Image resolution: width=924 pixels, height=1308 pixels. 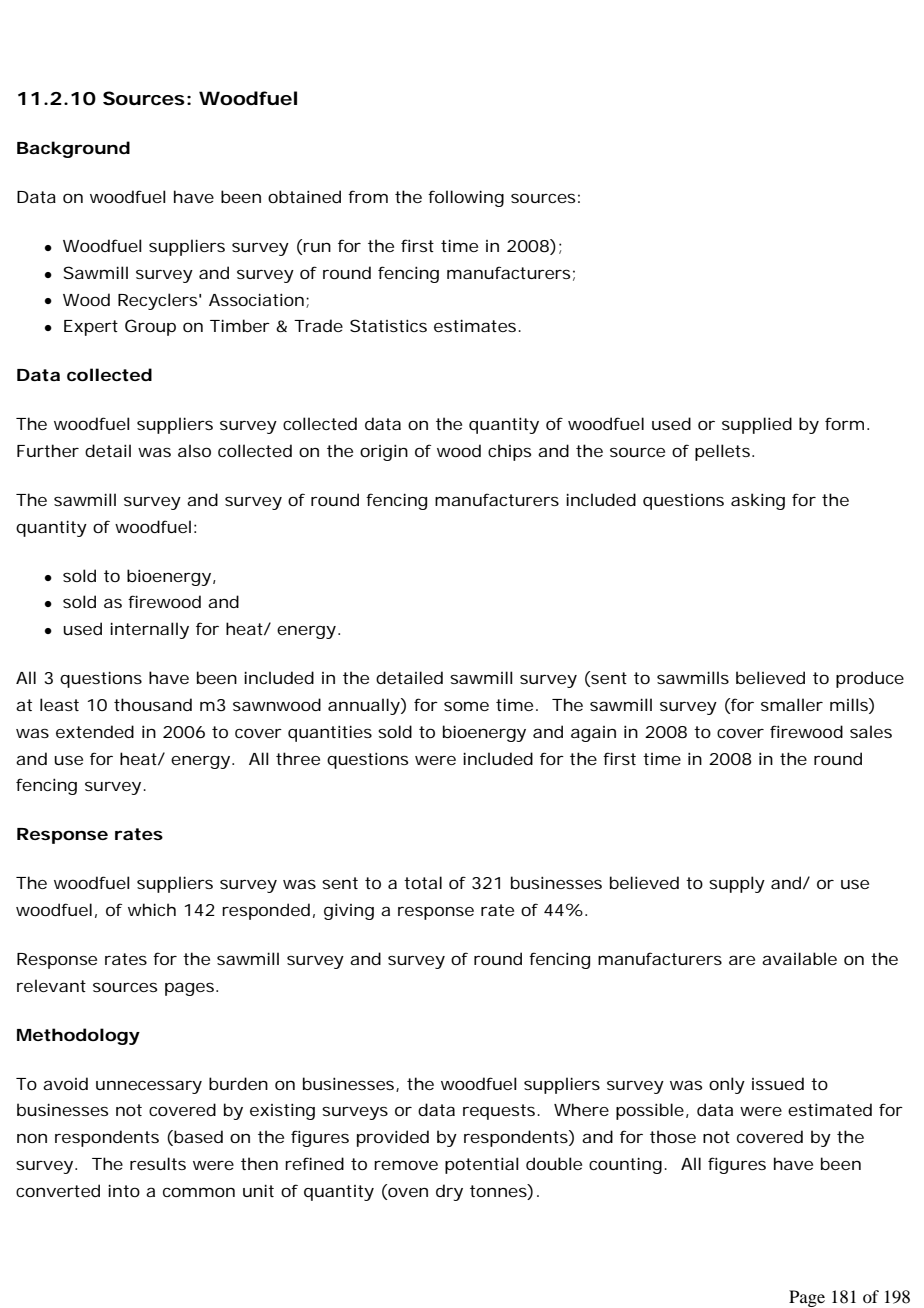 What do you see at coordinates (757, 425) in the document?
I see `supplied` at bounding box center [757, 425].
